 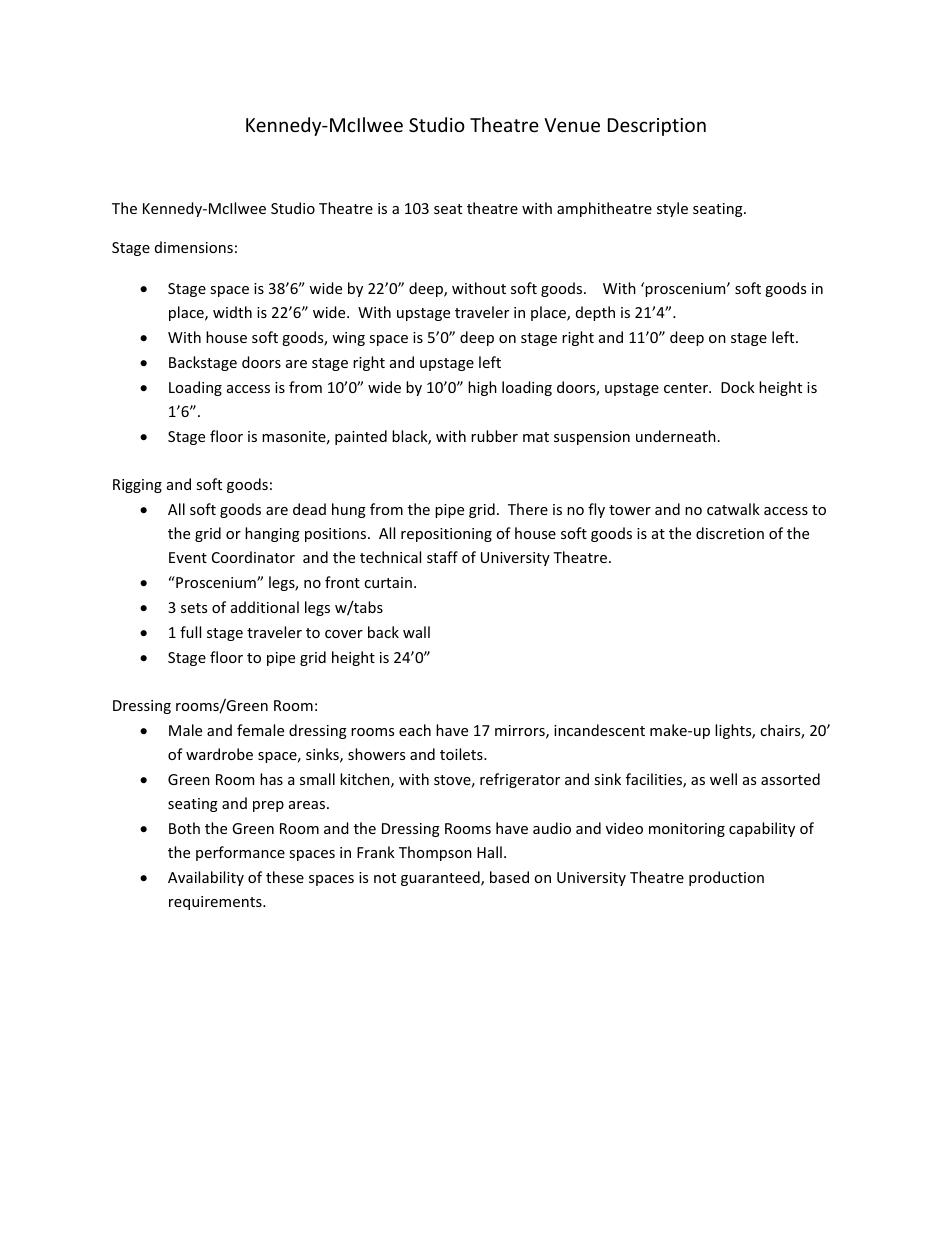 I want to click on underneath, so click(x=676, y=436).
